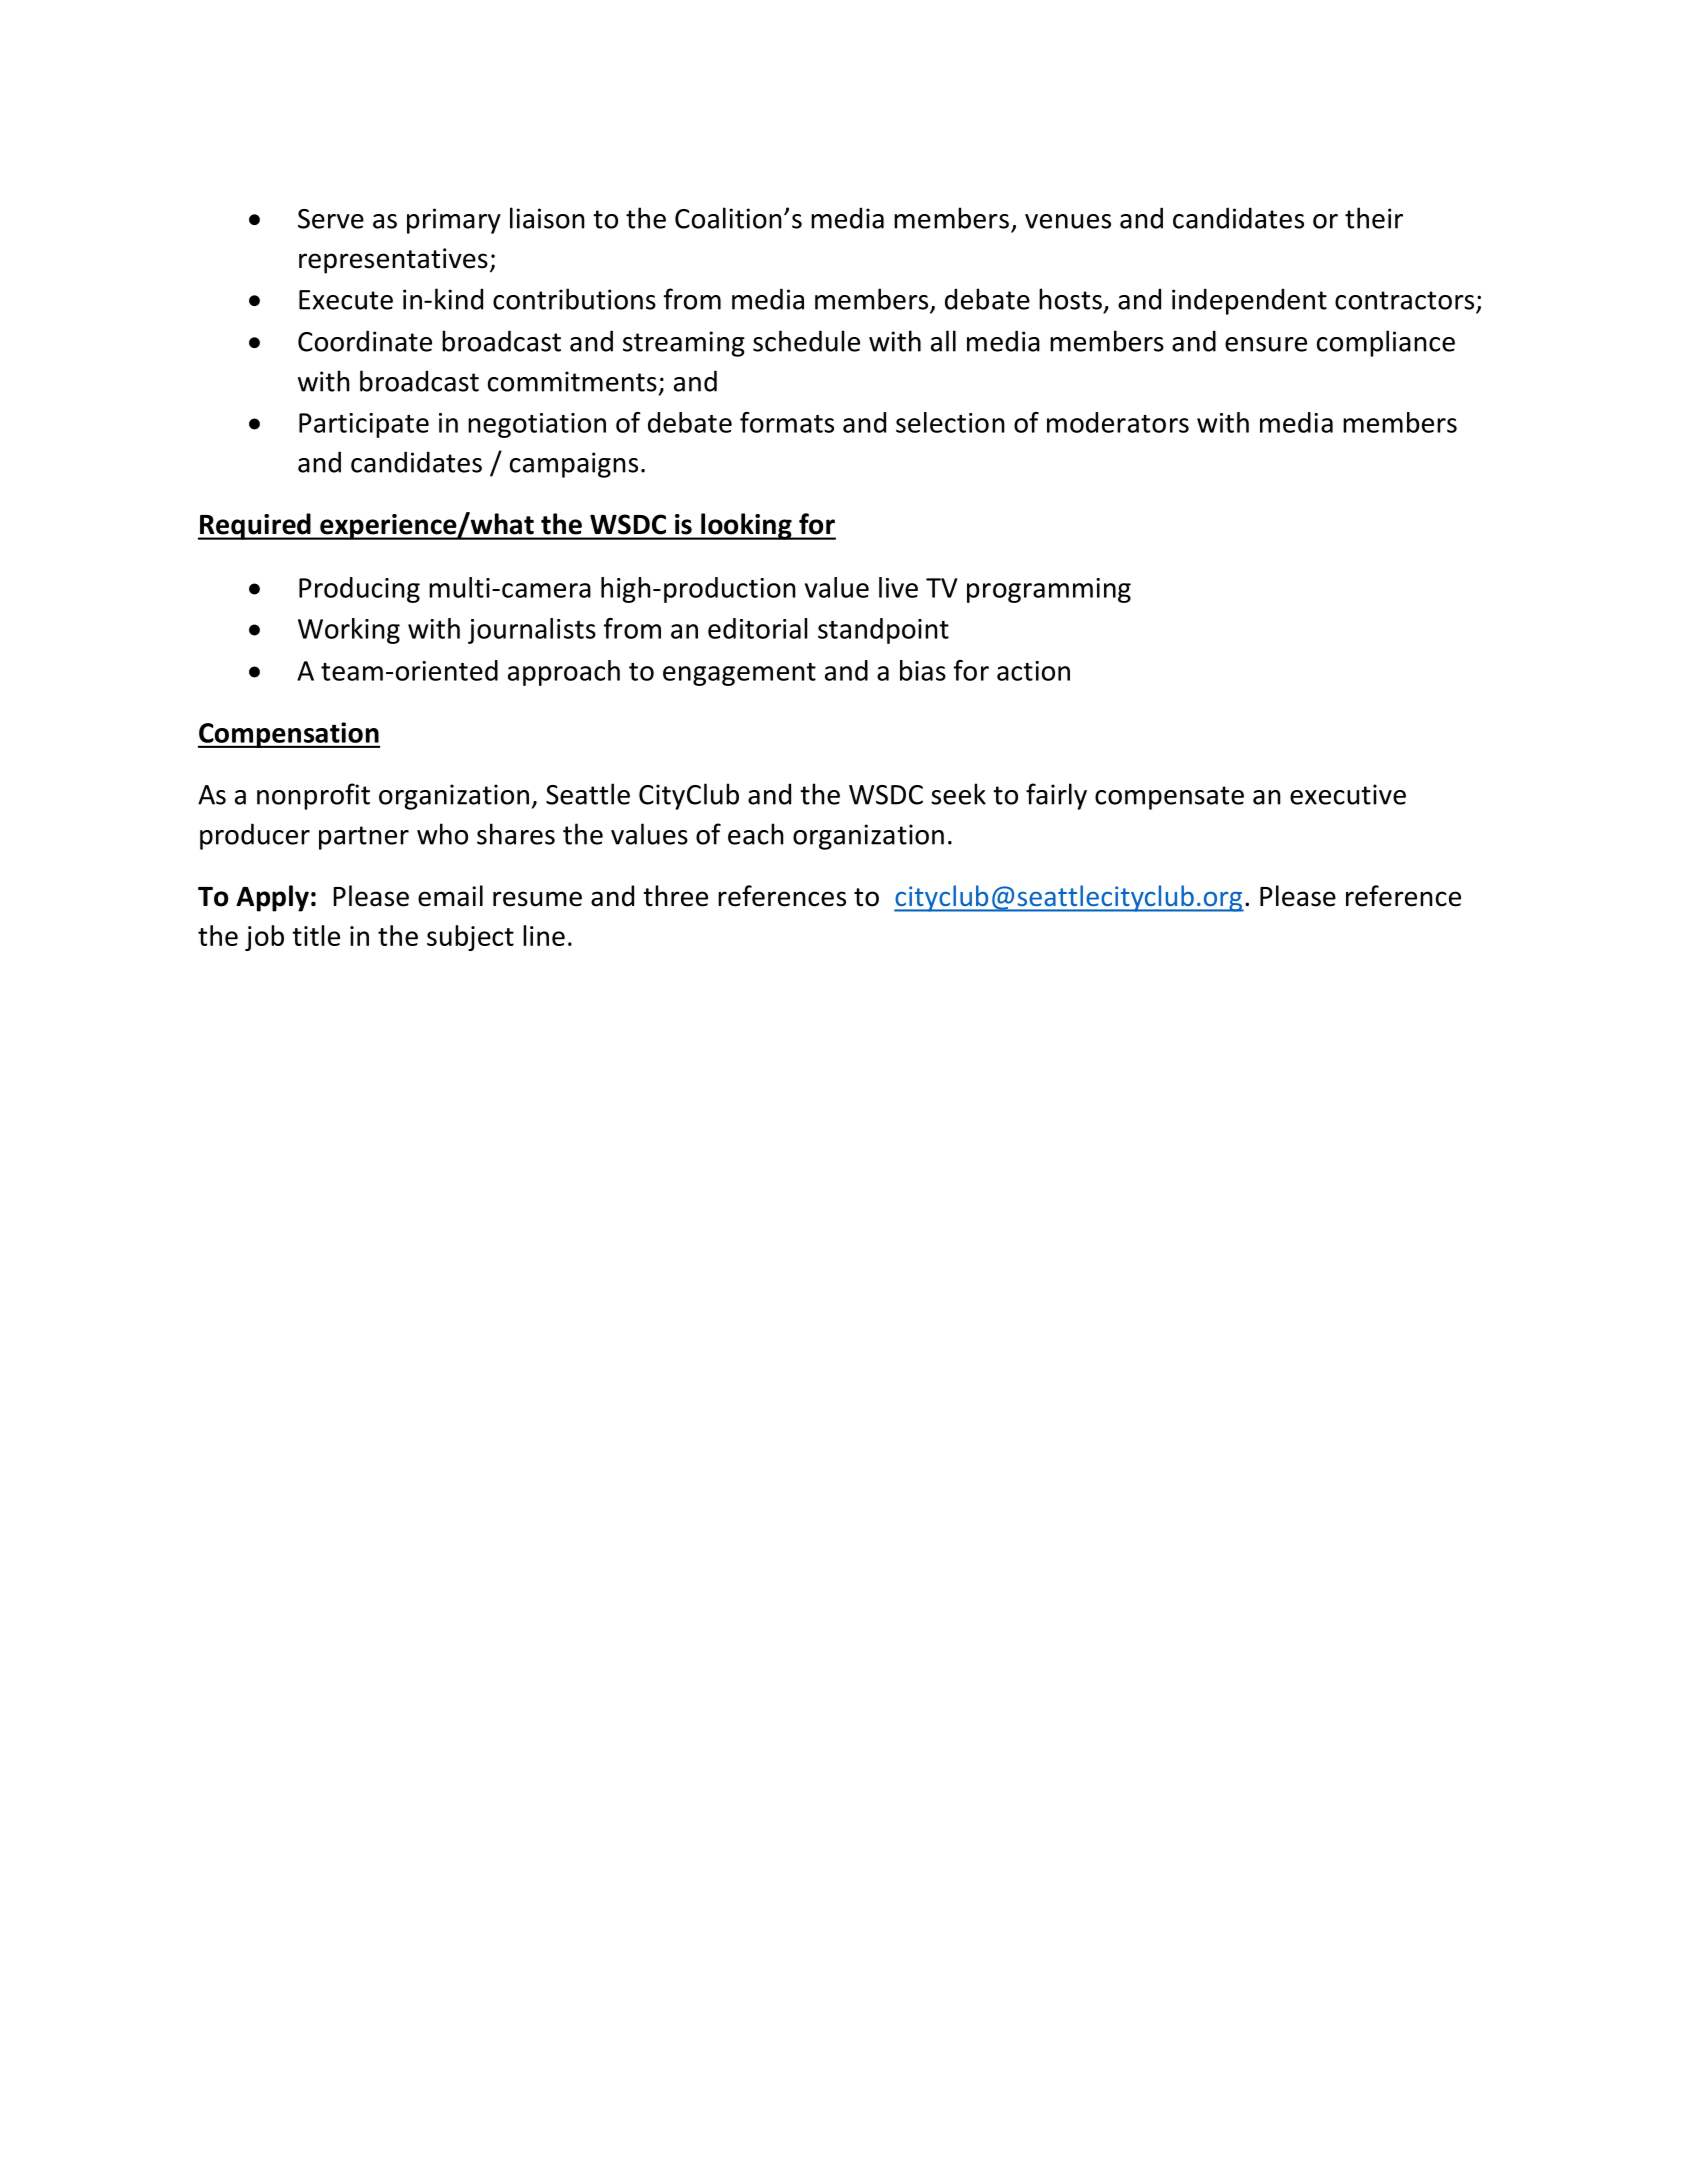 The image size is (1682, 2177). I want to click on live, so click(898, 587).
